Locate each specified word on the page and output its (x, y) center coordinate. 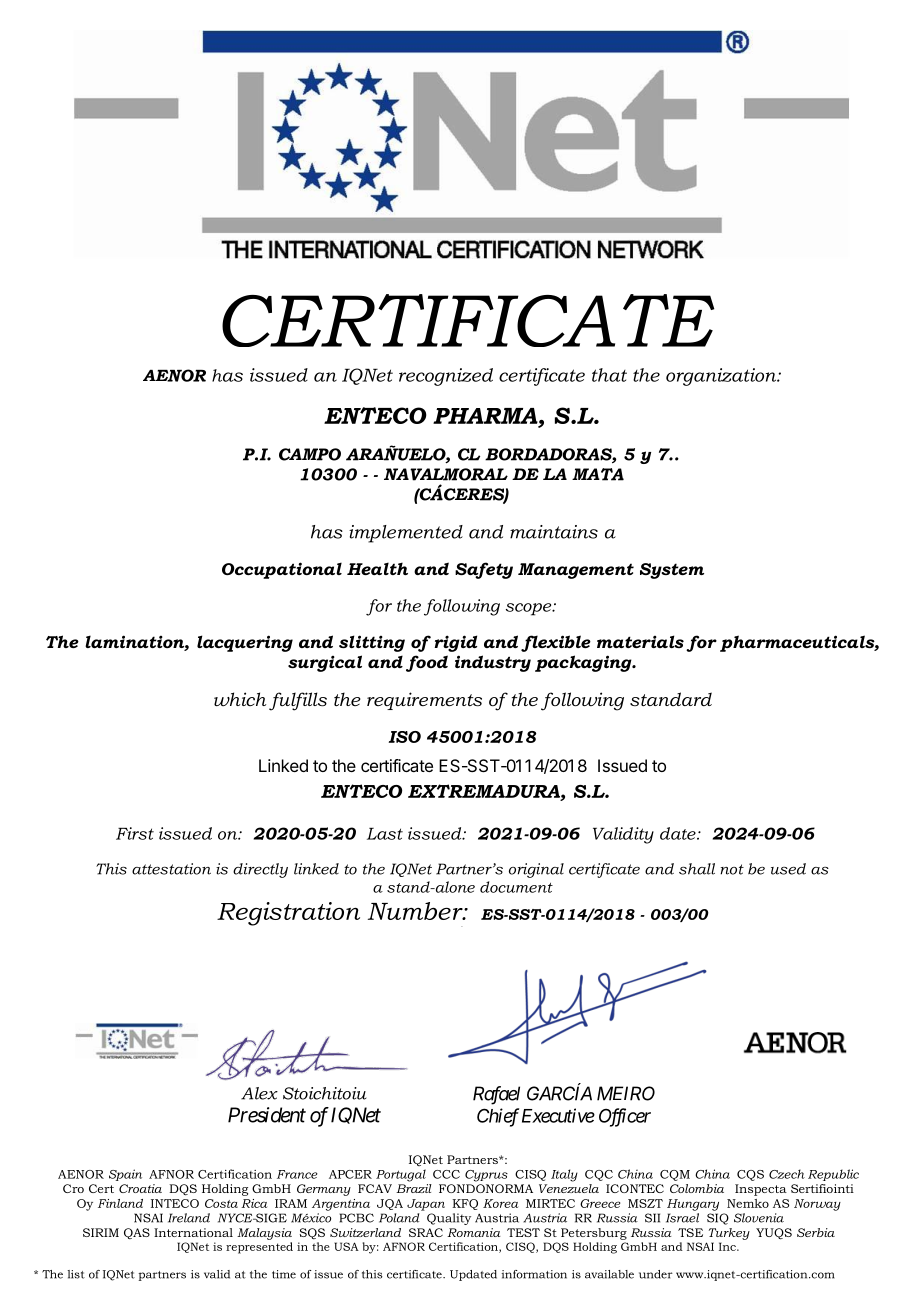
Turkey (729, 1234)
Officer (625, 1117)
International (193, 1232)
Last (385, 834)
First (135, 833)
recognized (446, 377)
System (672, 571)
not (732, 869)
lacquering (245, 643)
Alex (259, 1093)
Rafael (496, 1095)
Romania (474, 1232)
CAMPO (310, 454)
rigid (455, 643)
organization (722, 377)
